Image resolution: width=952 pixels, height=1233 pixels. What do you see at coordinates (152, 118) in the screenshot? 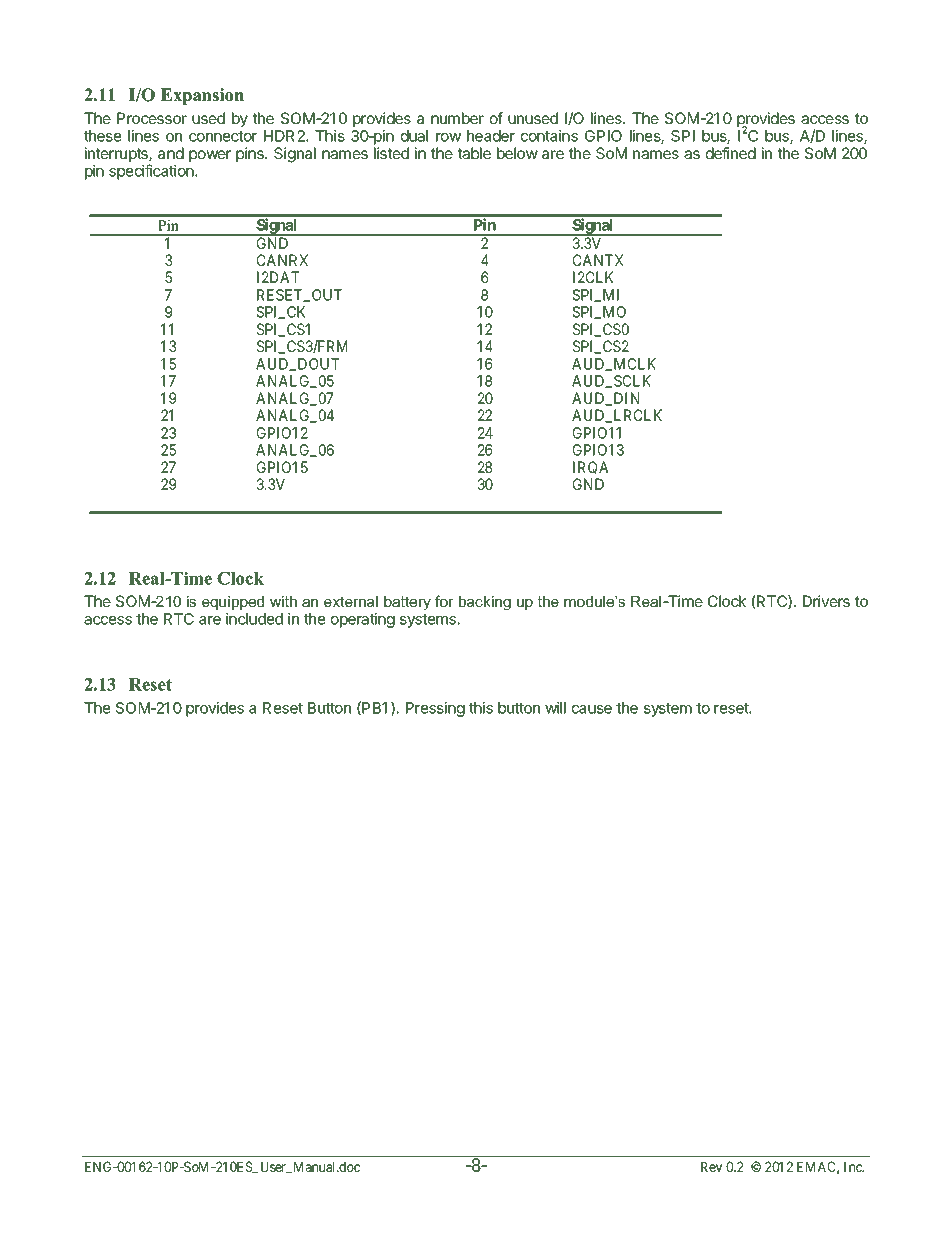
I see `Processor` at bounding box center [152, 118].
